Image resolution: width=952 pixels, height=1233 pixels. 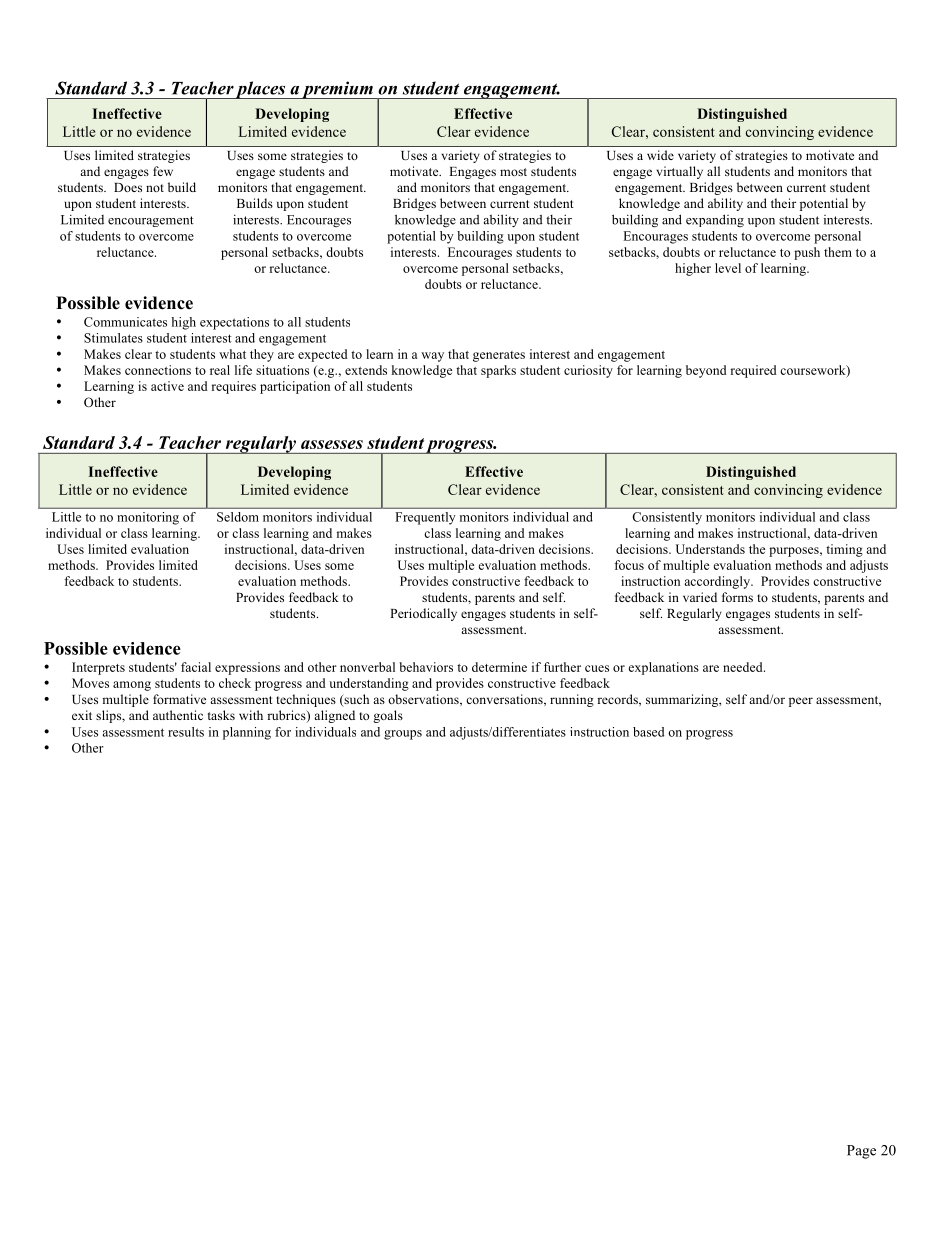 What do you see at coordinates (861, 1152) in the page?
I see `Page` at bounding box center [861, 1152].
